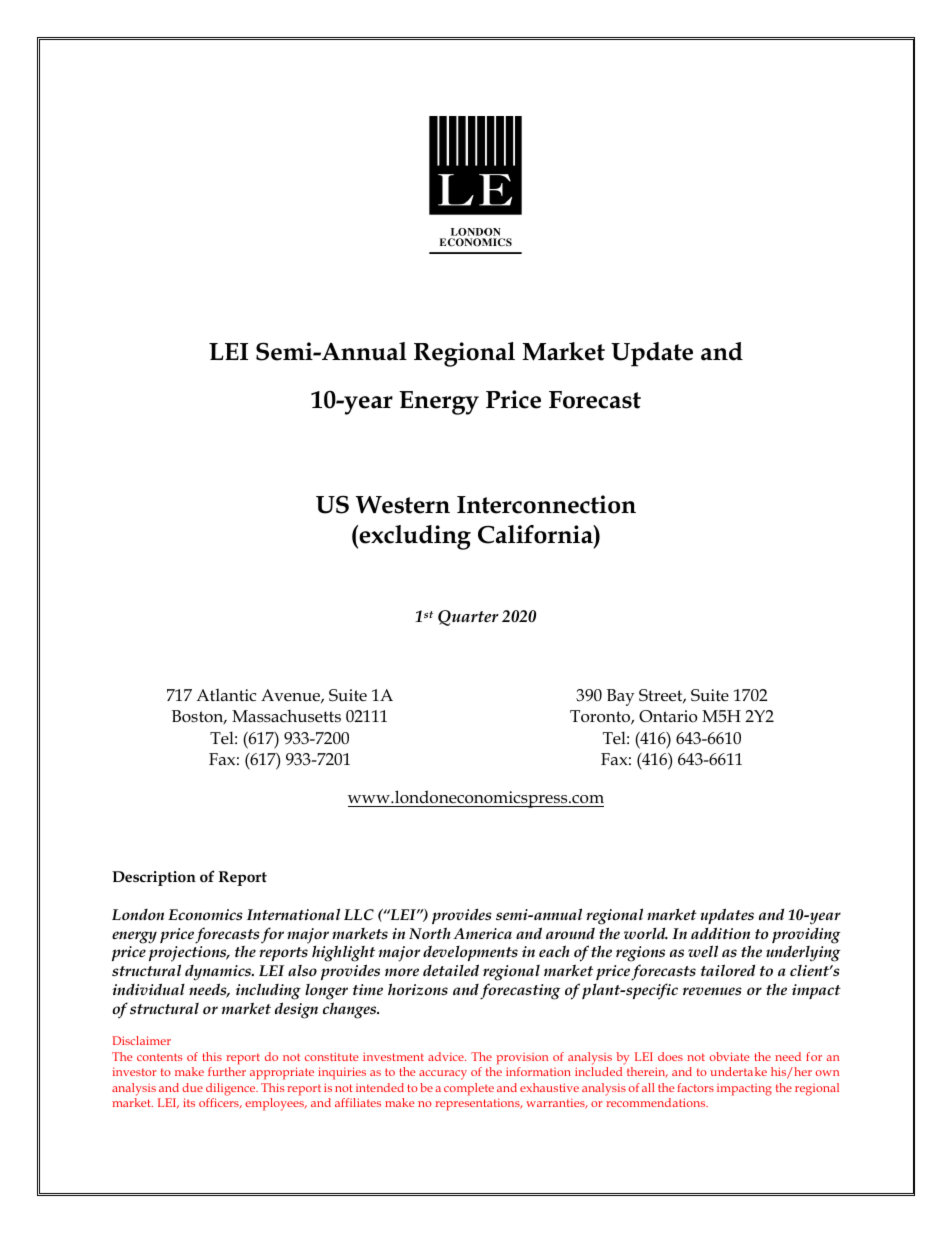  What do you see at coordinates (738, 1071) in the image?
I see `undertake` at bounding box center [738, 1071].
